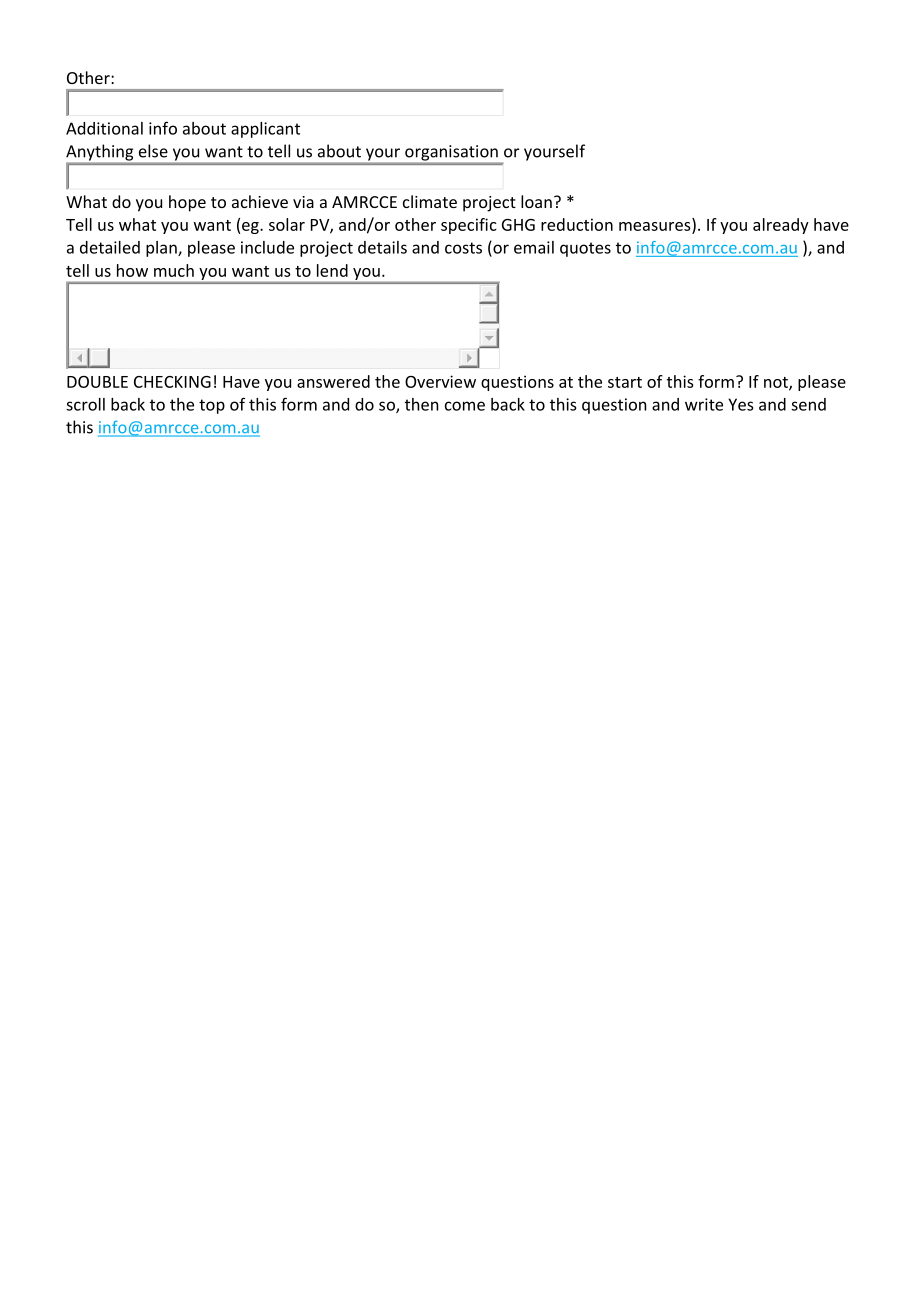 Image resolution: width=924 pixels, height=1308 pixels. Describe the element at coordinates (174, 270) in the image. I see `much` at that location.
